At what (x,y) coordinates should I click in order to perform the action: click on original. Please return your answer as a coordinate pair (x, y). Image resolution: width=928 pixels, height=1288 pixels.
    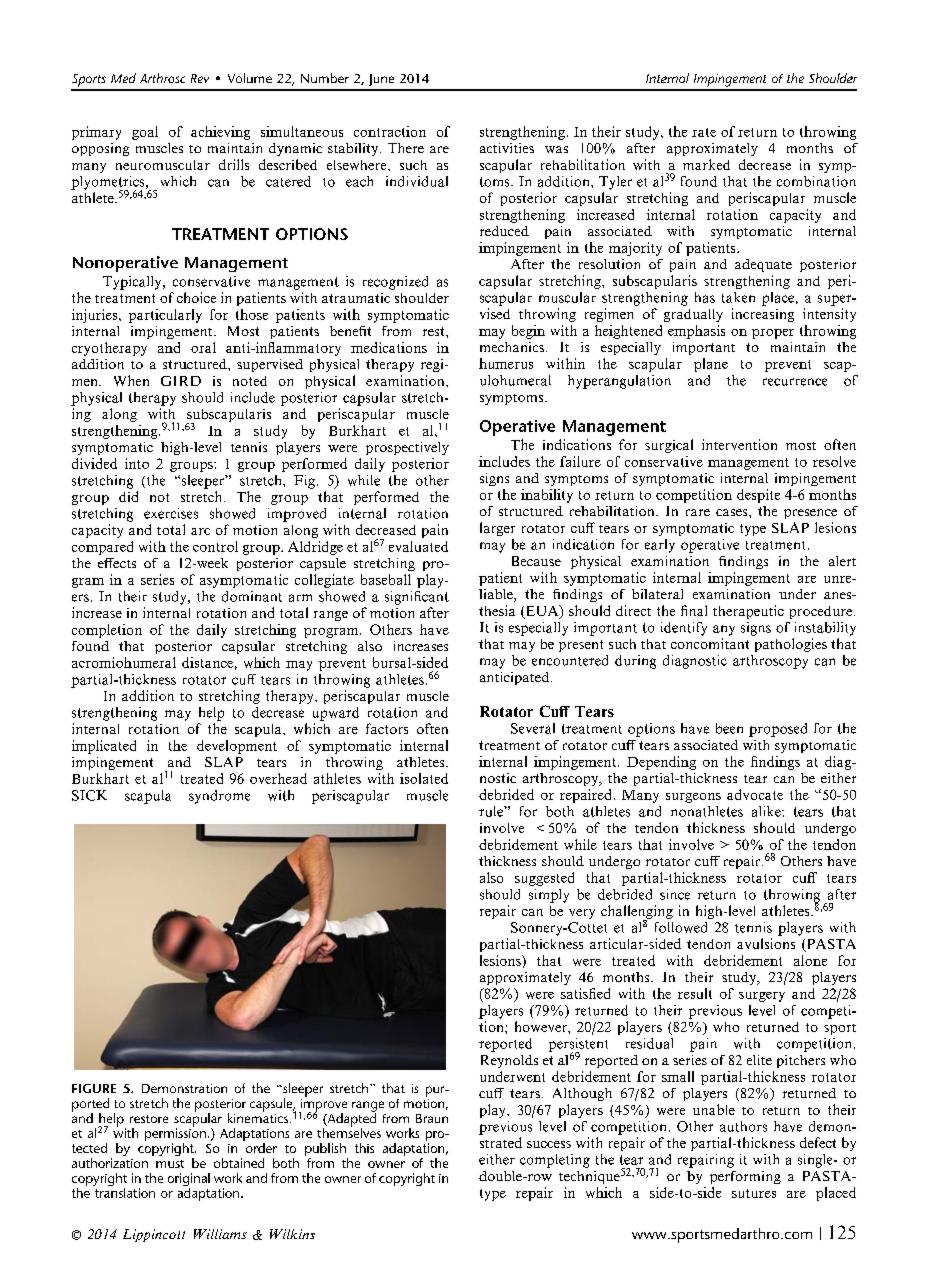
    Looking at the image, I should click on (189, 1181).
